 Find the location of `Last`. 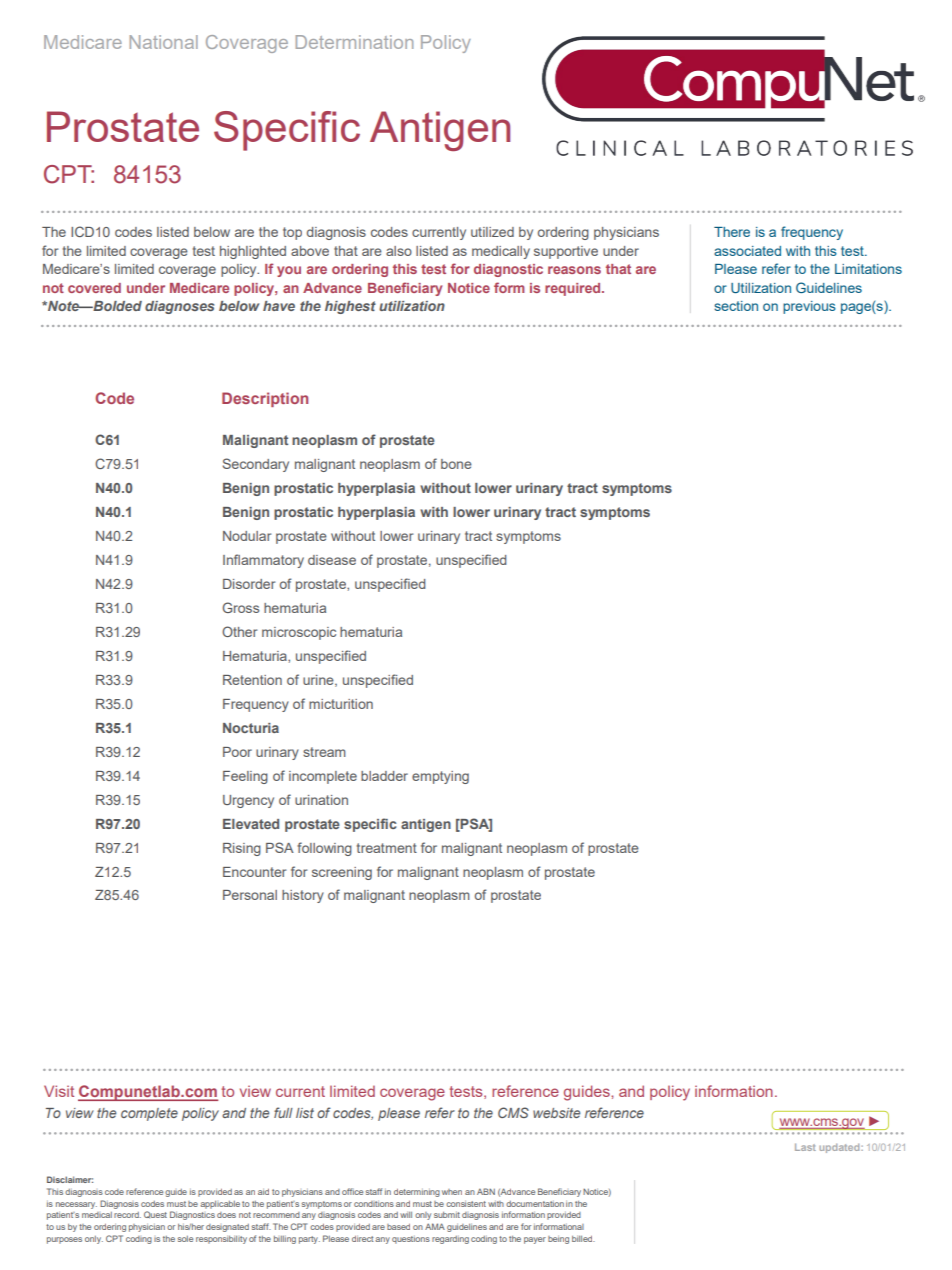

Last is located at coordinates (805, 1147).
